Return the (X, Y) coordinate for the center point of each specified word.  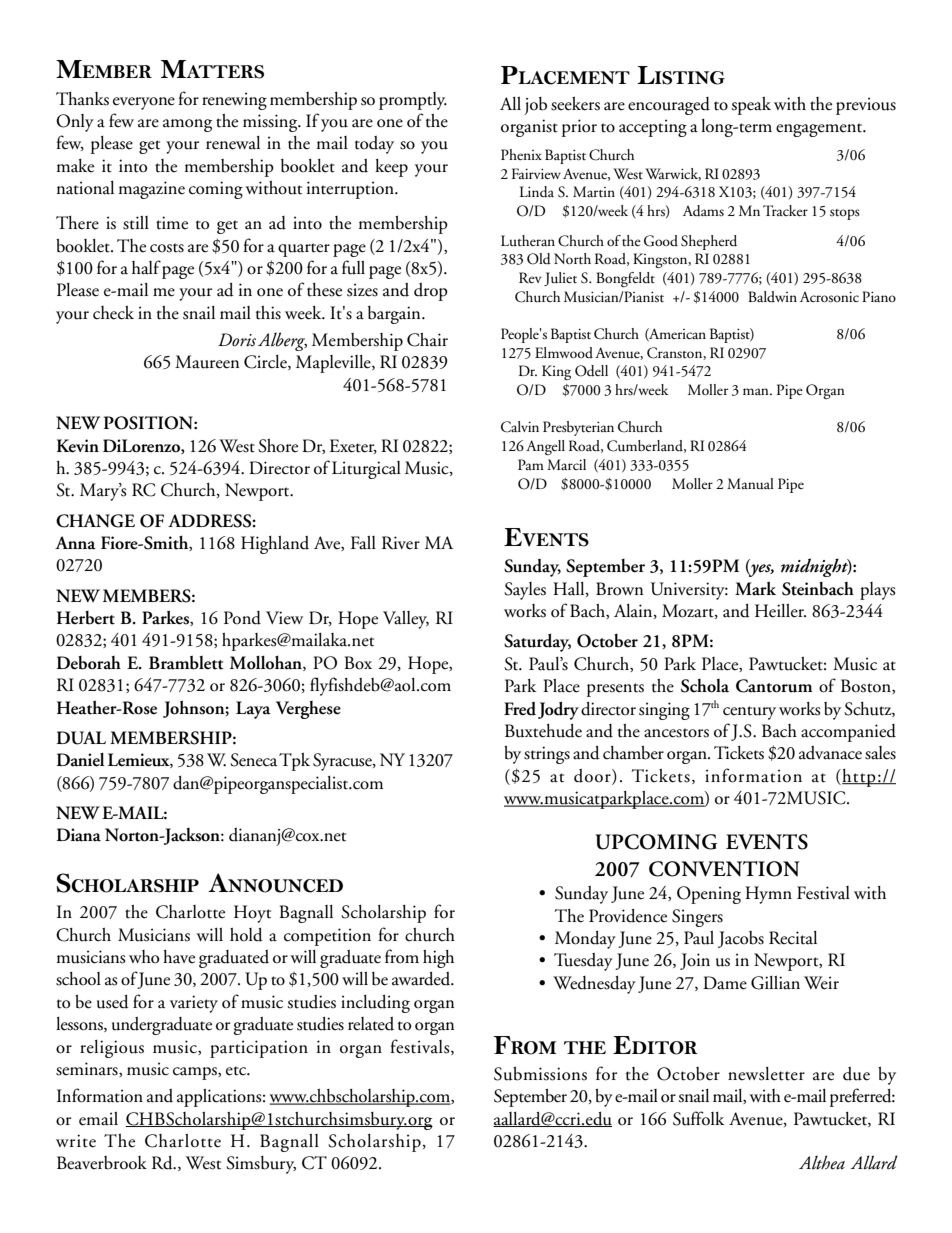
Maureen (207, 362)
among (187, 125)
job (535, 106)
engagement (820, 130)
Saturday (537, 642)
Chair (427, 340)
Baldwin (772, 296)
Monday (585, 940)
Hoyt (252, 914)
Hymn (768, 895)
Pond (242, 618)
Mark (755, 588)
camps (196, 1073)
